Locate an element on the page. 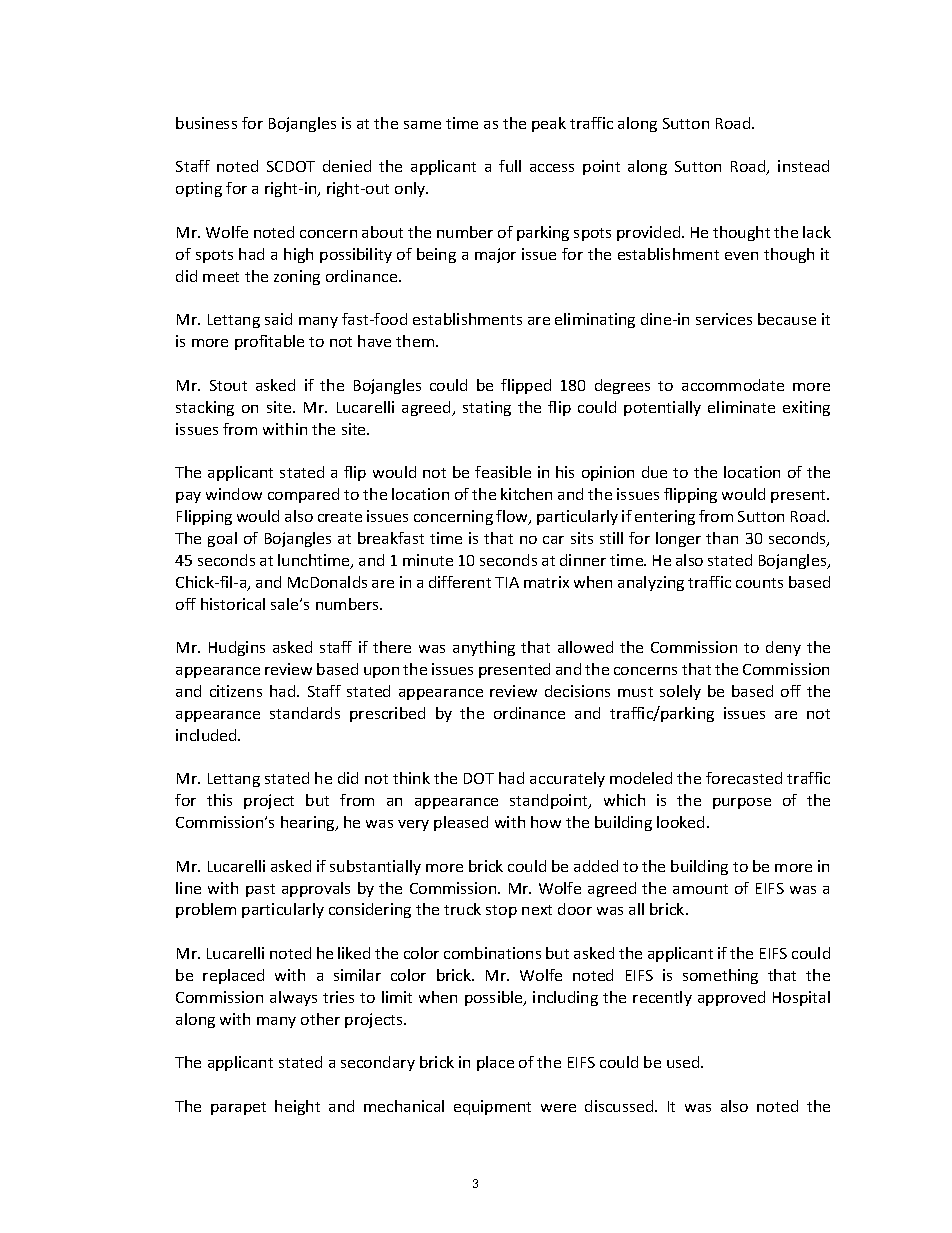  parapet is located at coordinates (238, 1108).
